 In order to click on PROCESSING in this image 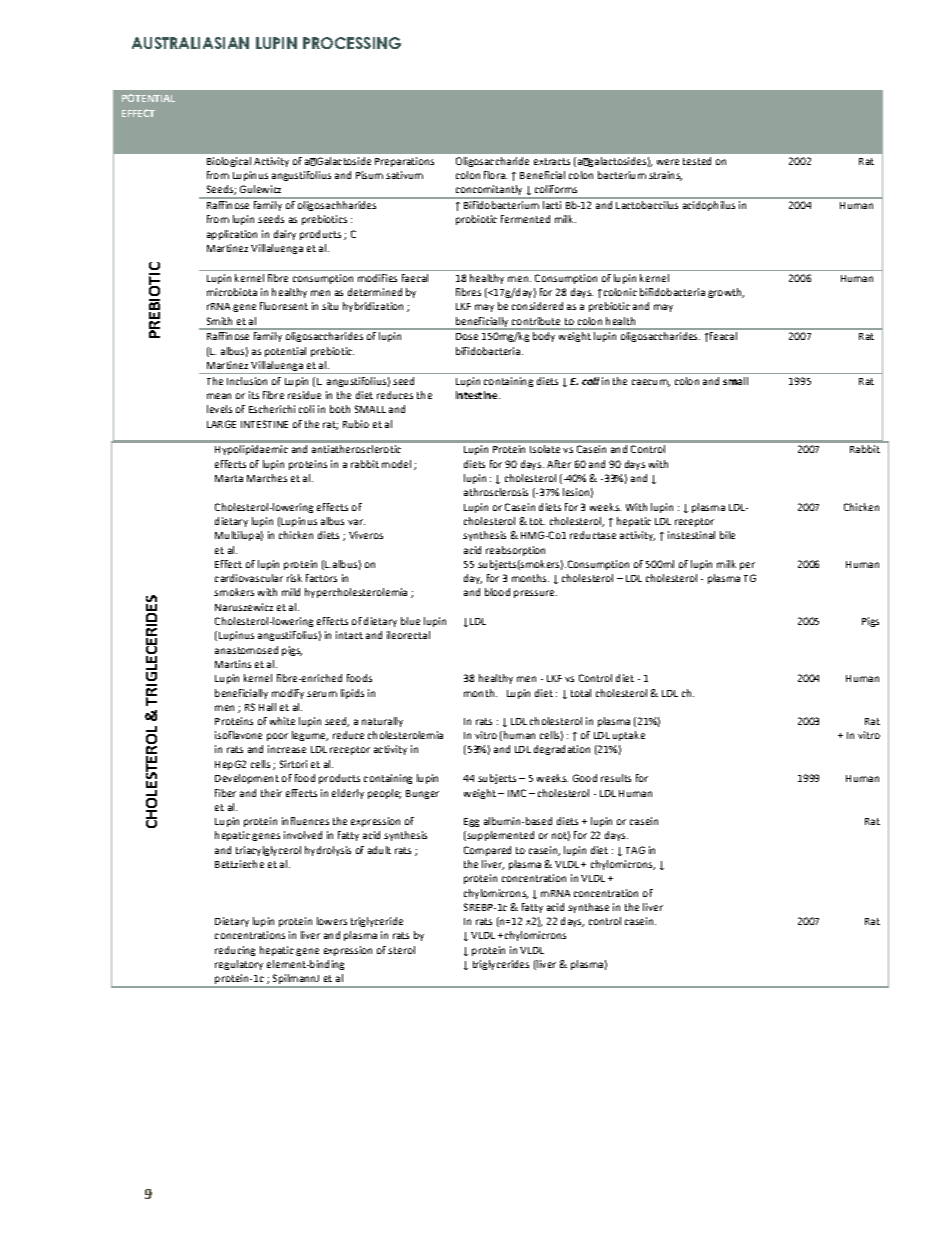, I will do `click(352, 43)`.
